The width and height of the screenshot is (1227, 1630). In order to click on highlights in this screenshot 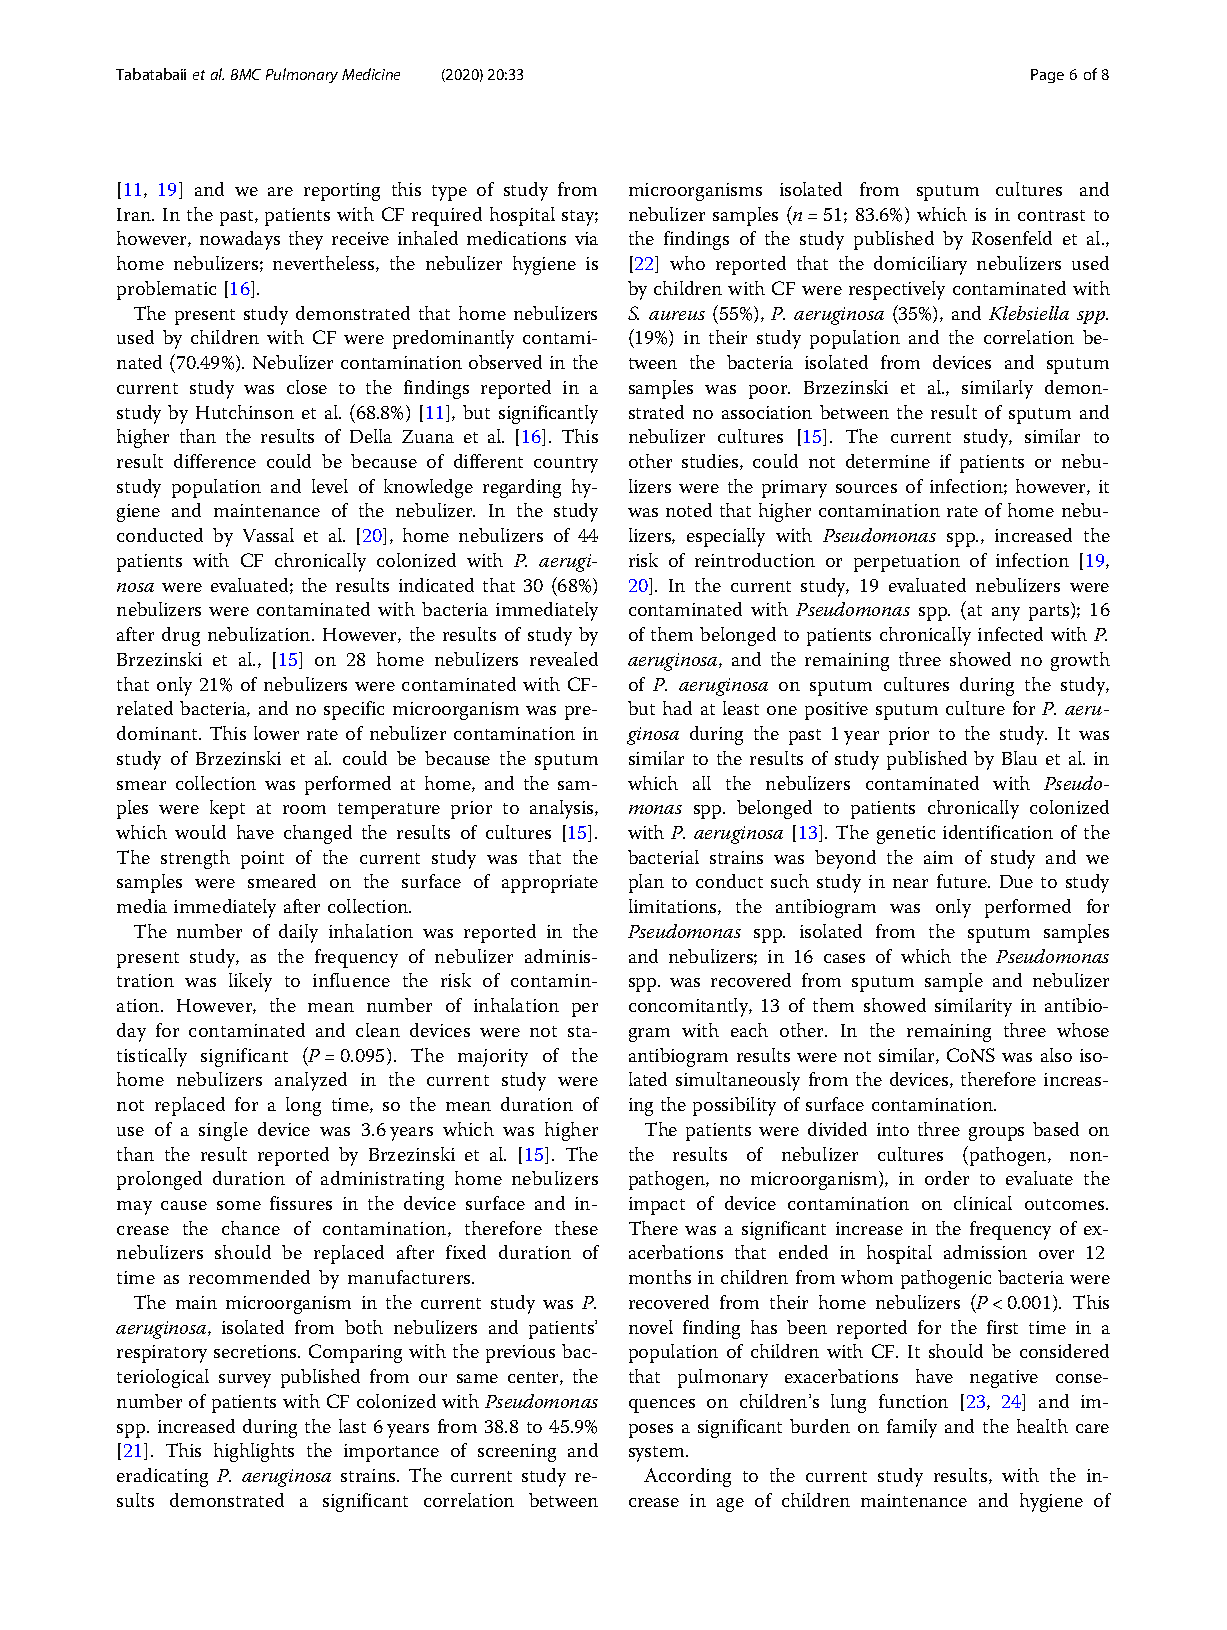, I will do `click(254, 1452)`.
